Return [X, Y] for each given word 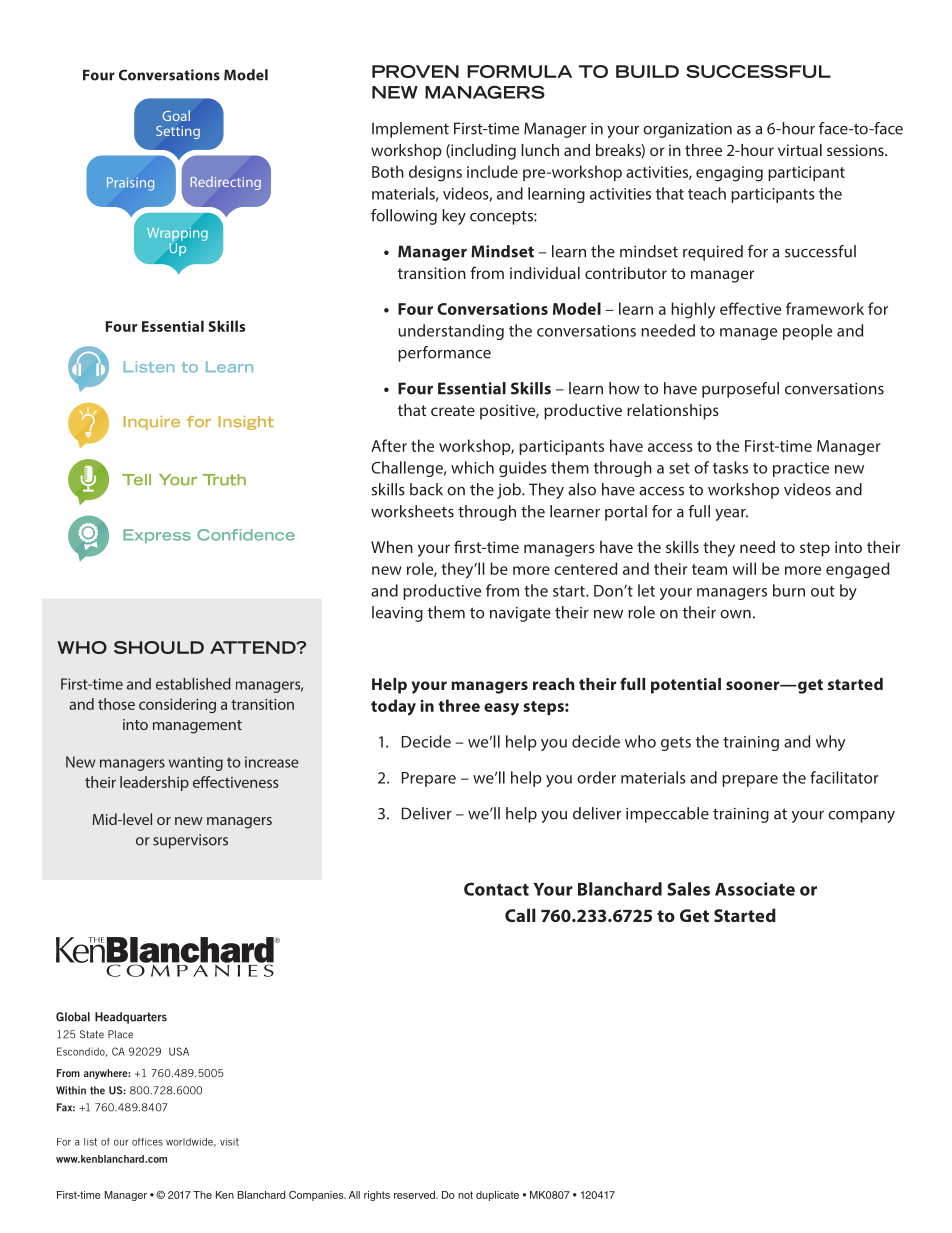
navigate [520, 614]
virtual [800, 150]
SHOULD [159, 647]
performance [444, 354]
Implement [410, 130]
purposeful [740, 390]
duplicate [497, 1196]
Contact [496, 889]
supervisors [190, 841]
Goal [176, 115]
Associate [755, 889]
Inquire [151, 423]
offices [147, 1142]
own [735, 614]
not [465, 1195]
